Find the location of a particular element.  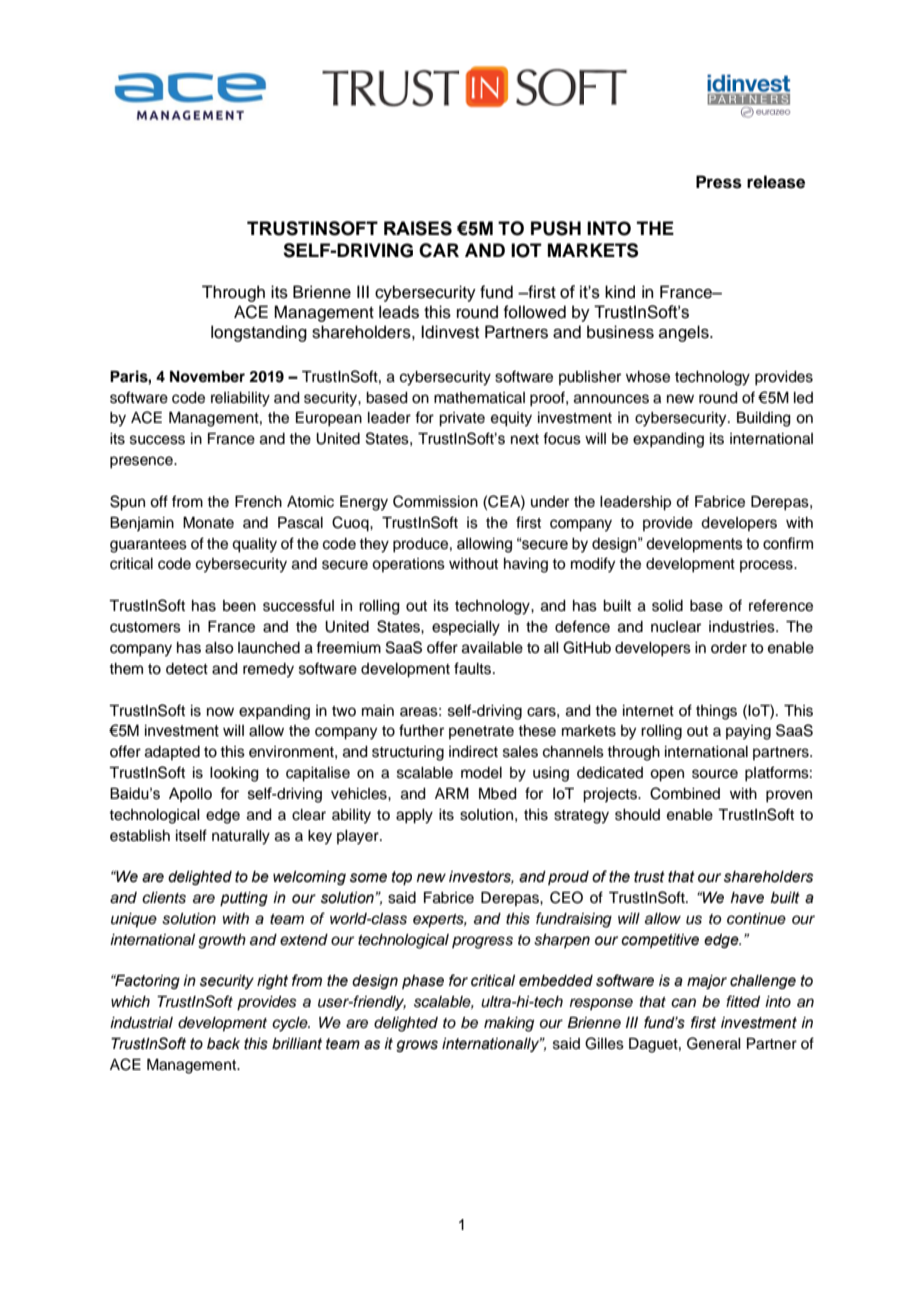

Apollo is located at coordinates (190, 795).
